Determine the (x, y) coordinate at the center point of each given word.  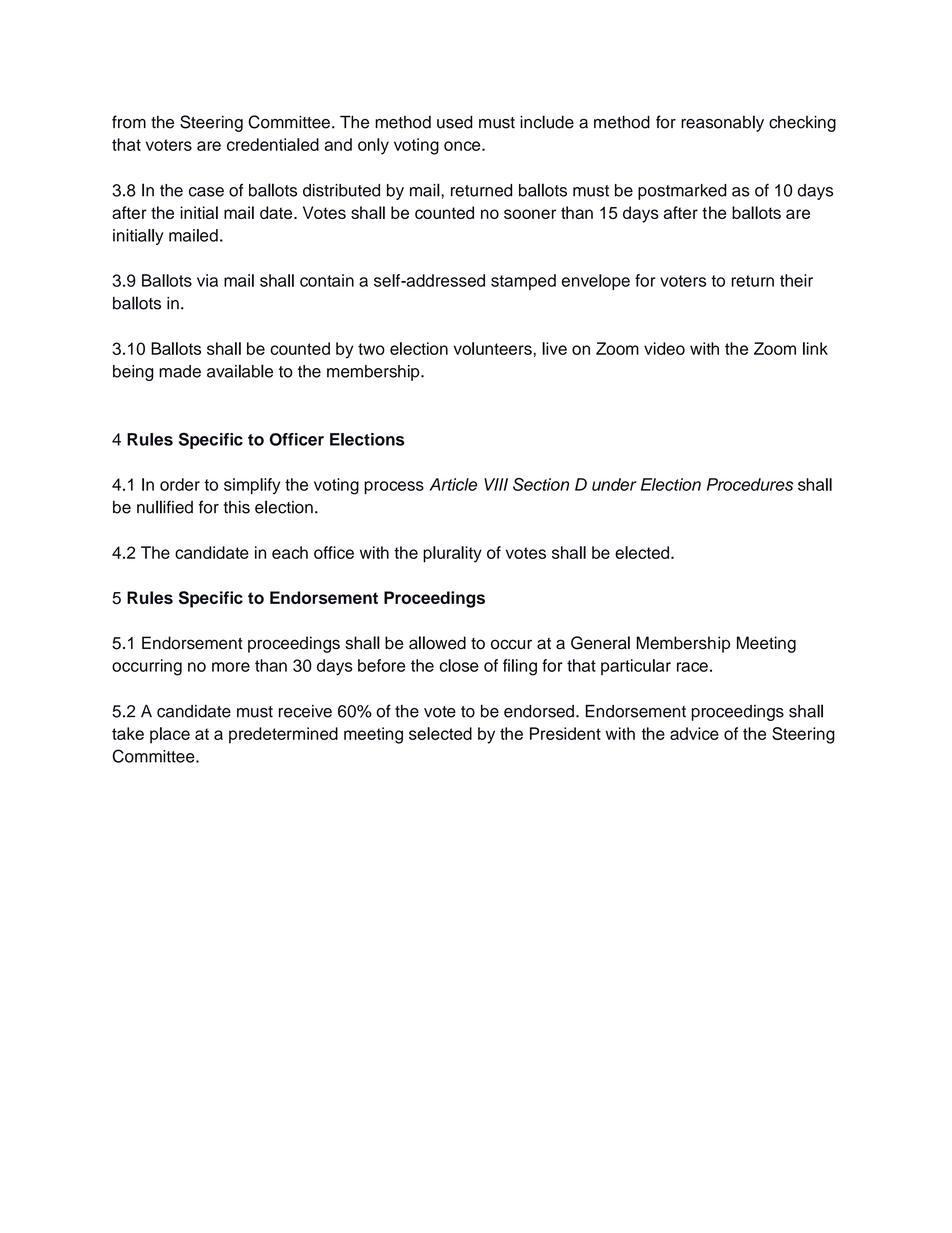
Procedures (750, 484)
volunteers (494, 348)
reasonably (722, 123)
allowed (437, 643)
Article (453, 484)
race (692, 667)
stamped (523, 282)
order (180, 484)
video (664, 348)
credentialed (273, 144)
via (207, 280)
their (796, 280)
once (463, 146)
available (240, 371)
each (290, 552)
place (170, 735)
